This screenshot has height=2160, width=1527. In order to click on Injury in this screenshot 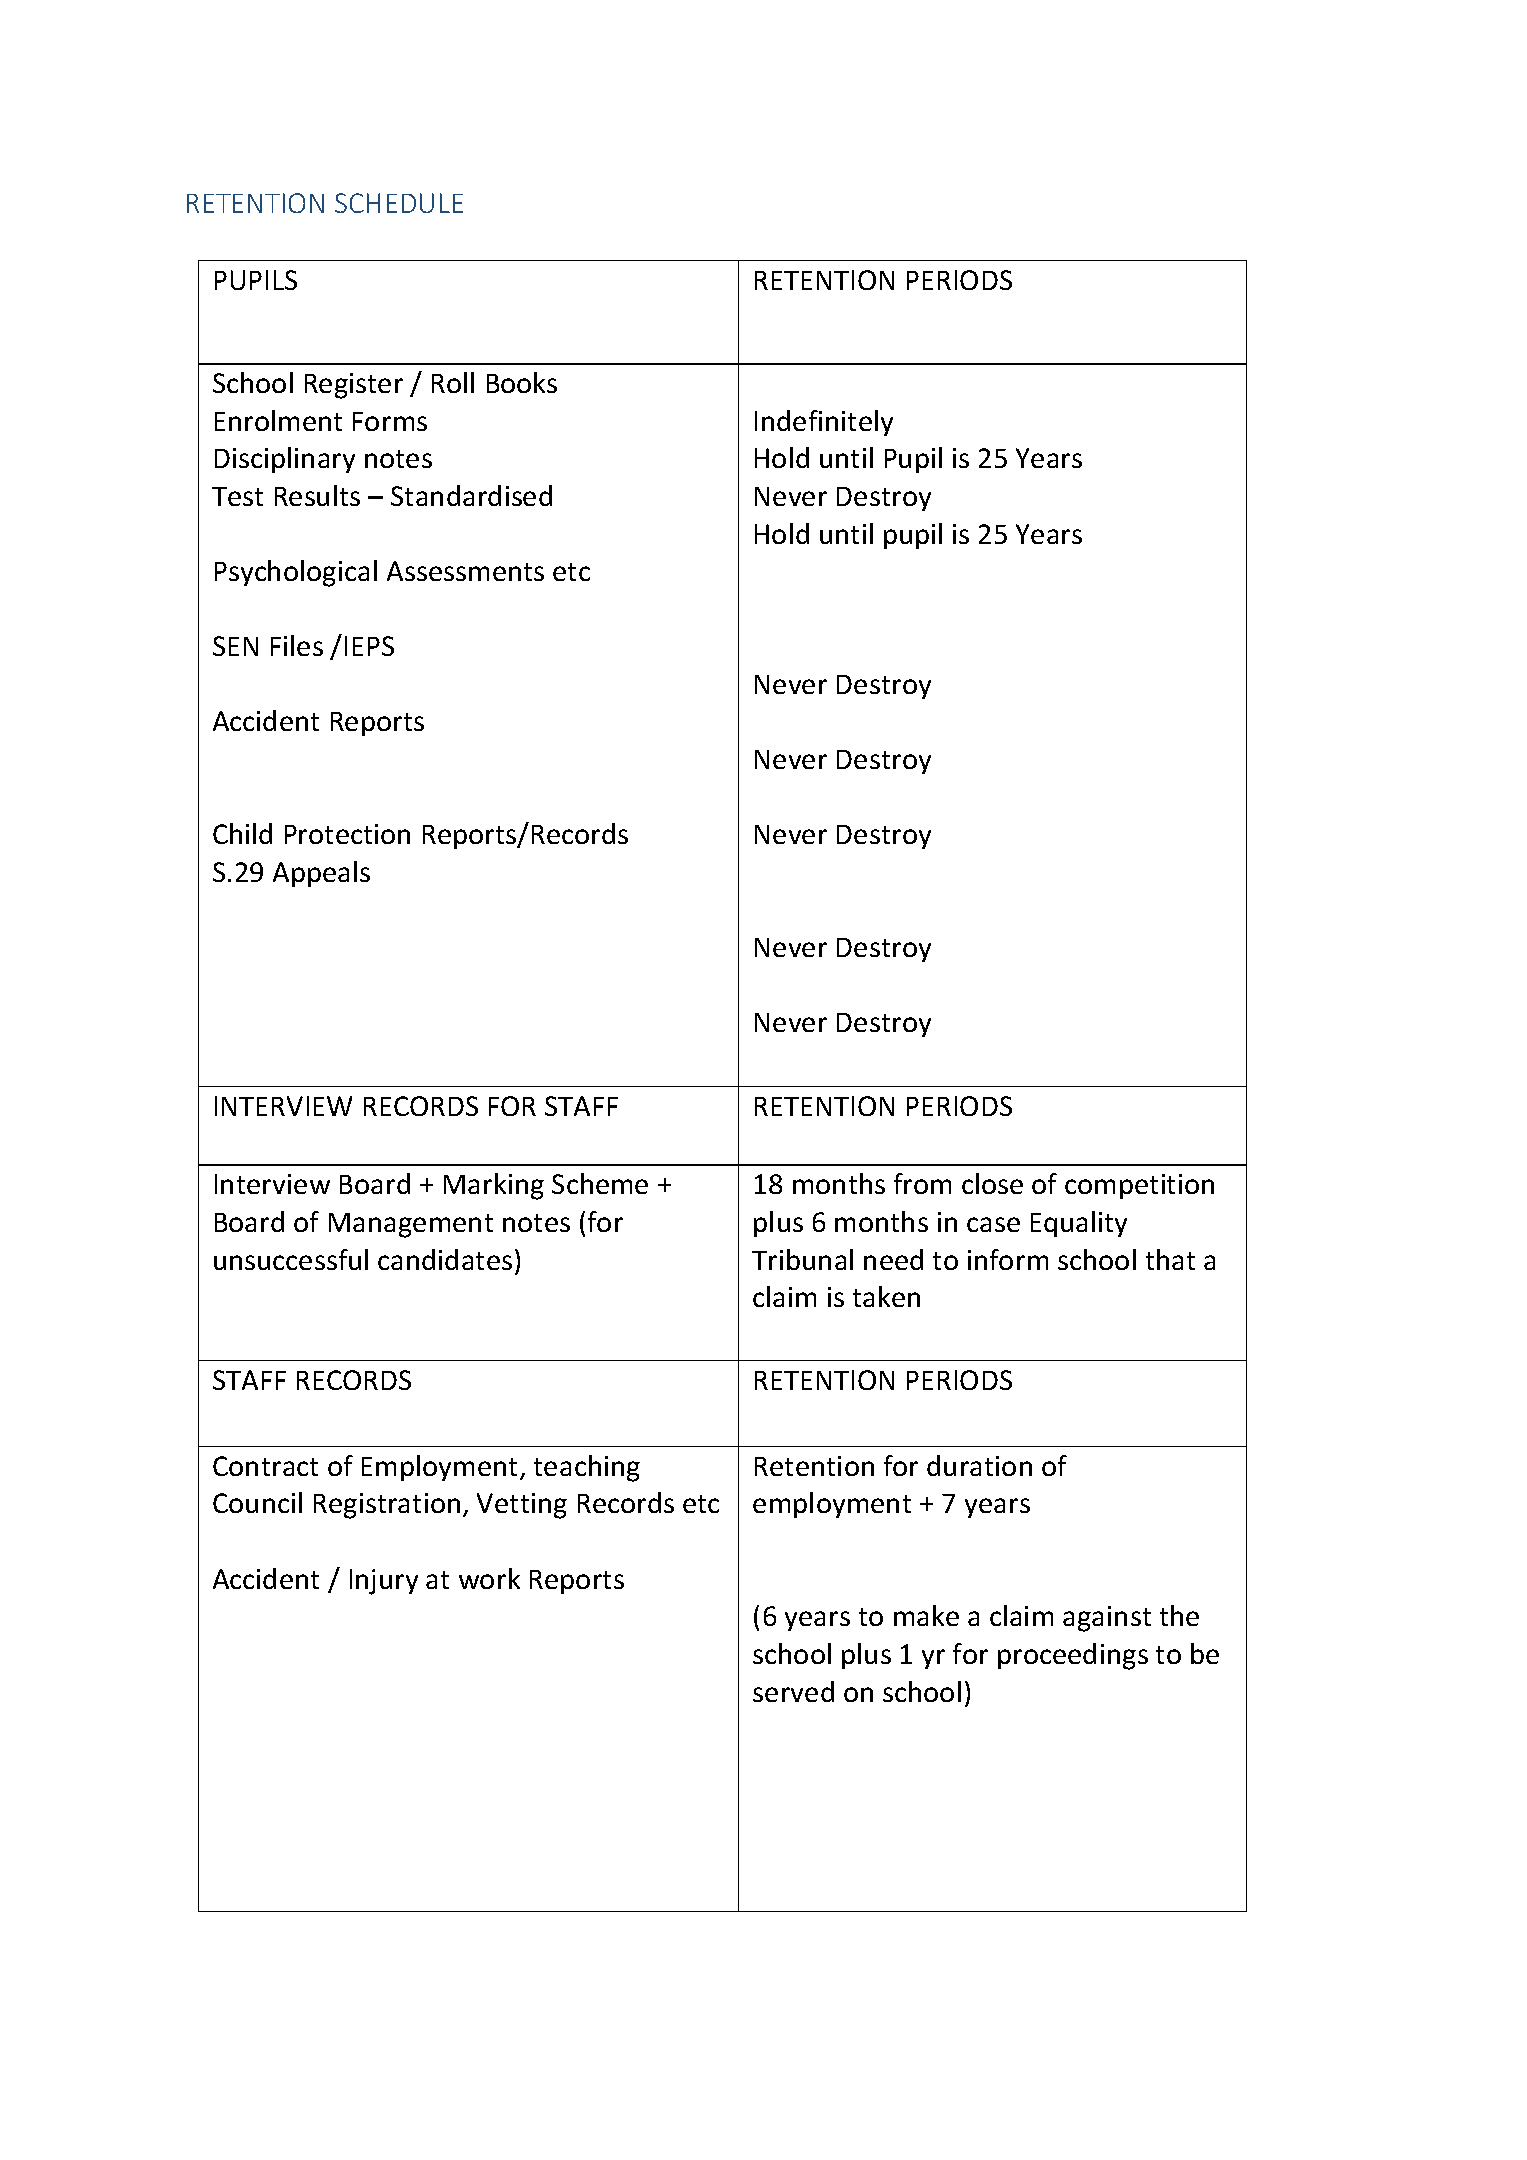, I will do `click(384, 1582)`.
